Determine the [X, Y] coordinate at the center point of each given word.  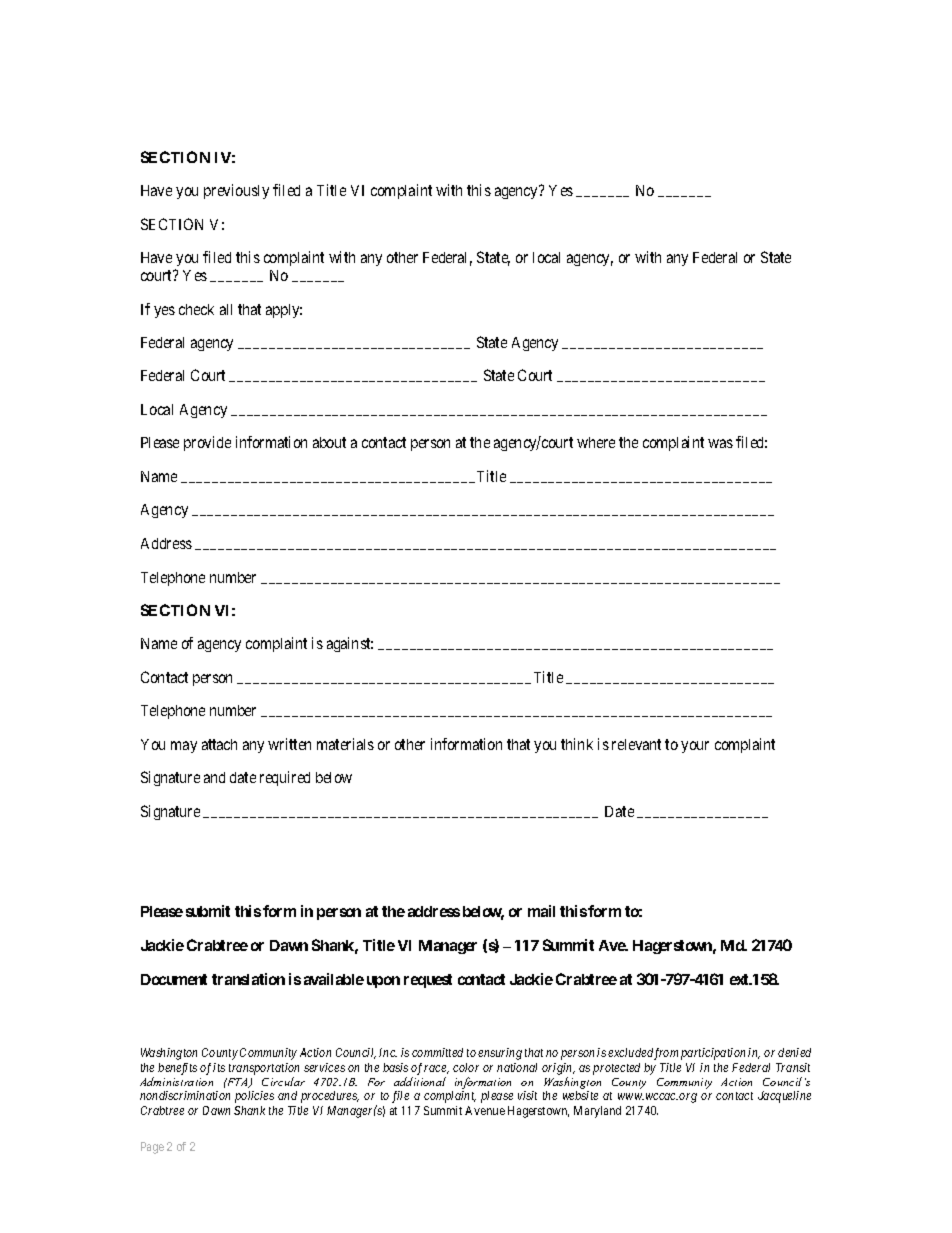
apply [284, 311]
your [695, 747]
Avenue [485, 1110]
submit [208, 911]
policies [254, 1097]
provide [207, 443]
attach [219, 744]
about [329, 442]
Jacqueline [784, 1097]
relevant [636, 744]
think [577, 744]
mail [541, 911]
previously [236, 191]
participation [713, 1054]
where [596, 442]
